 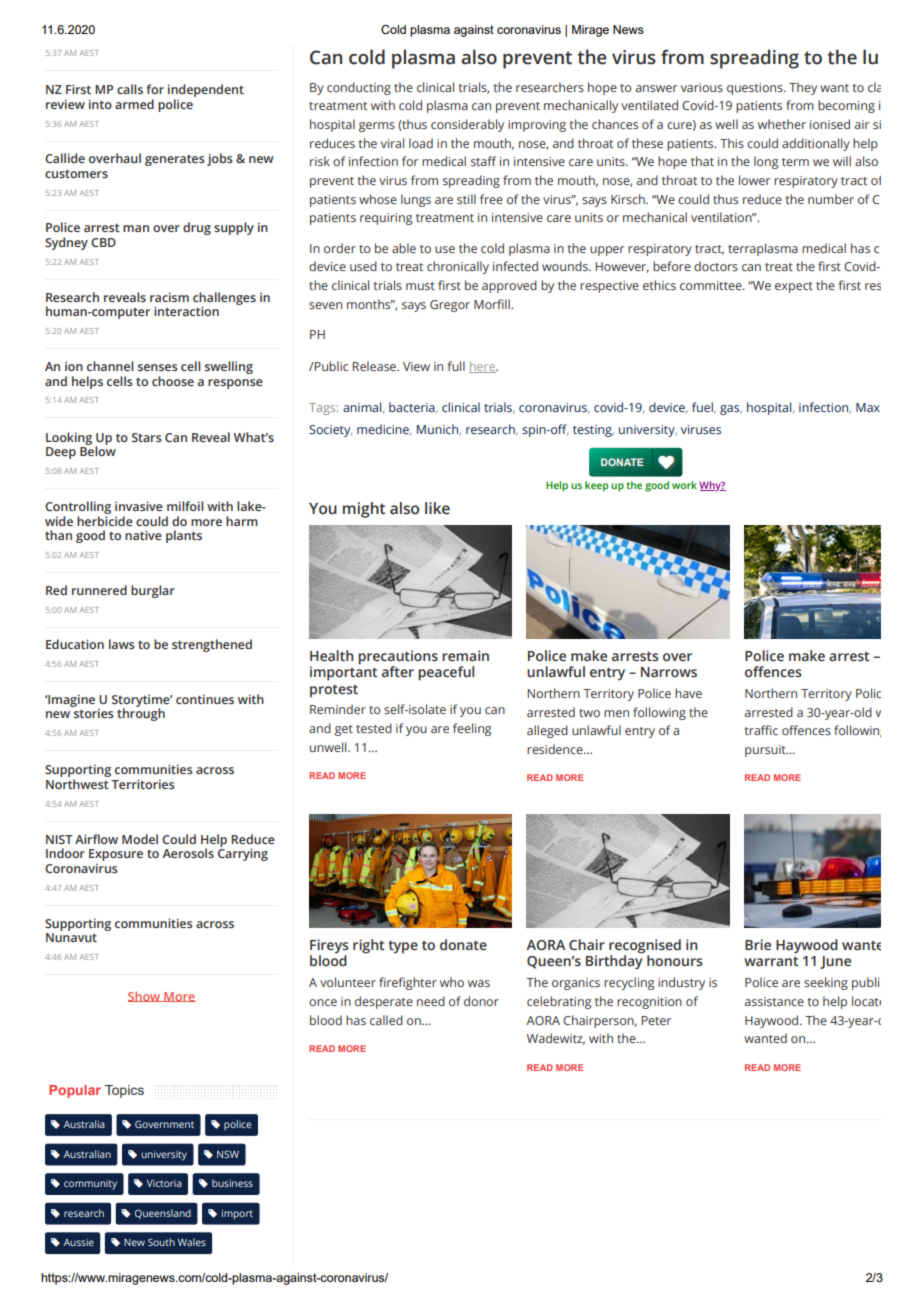 I want to click on laws, so click(x=122, y=644).
